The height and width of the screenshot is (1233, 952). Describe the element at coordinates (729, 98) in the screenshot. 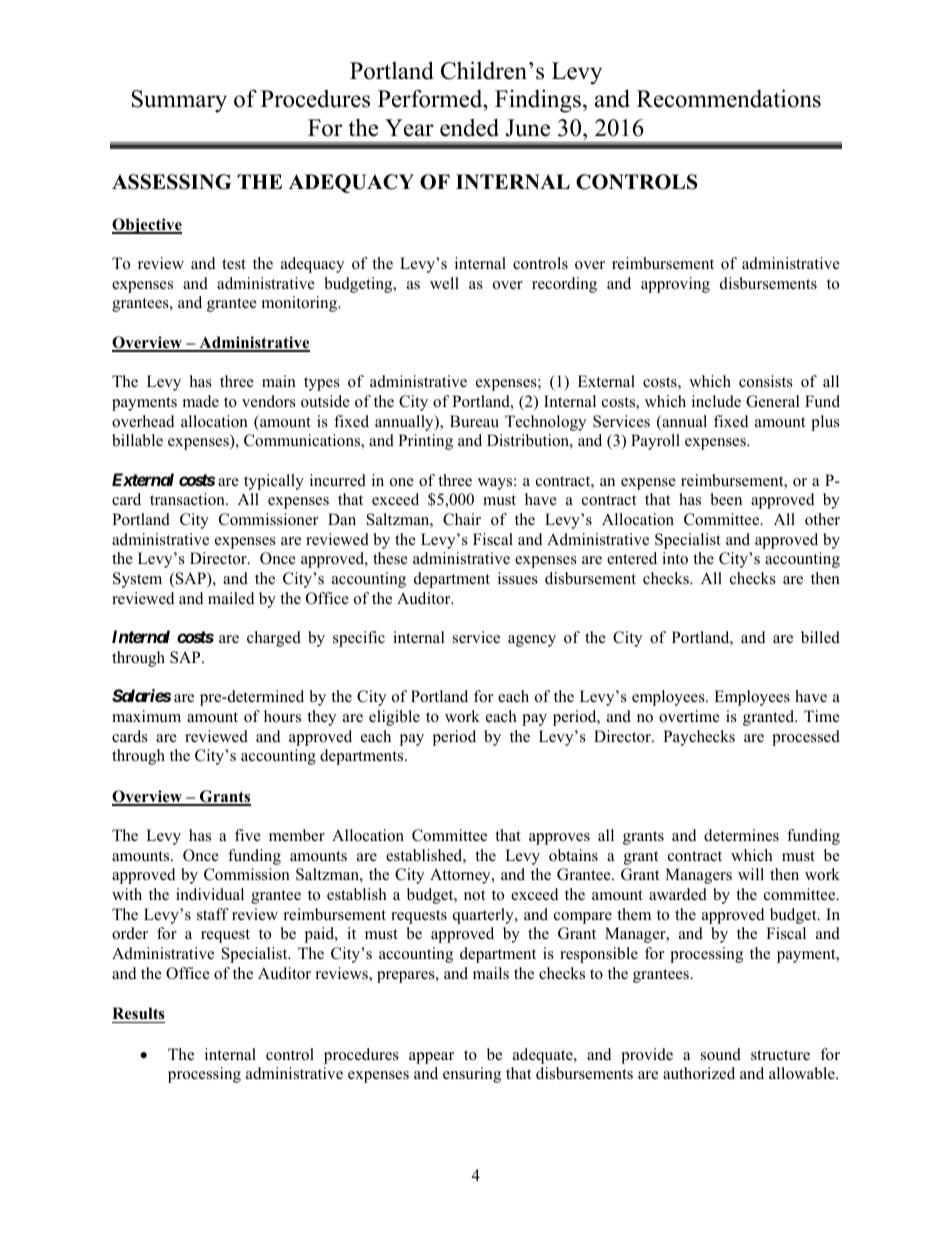

I see `Recommendations` at that location.
